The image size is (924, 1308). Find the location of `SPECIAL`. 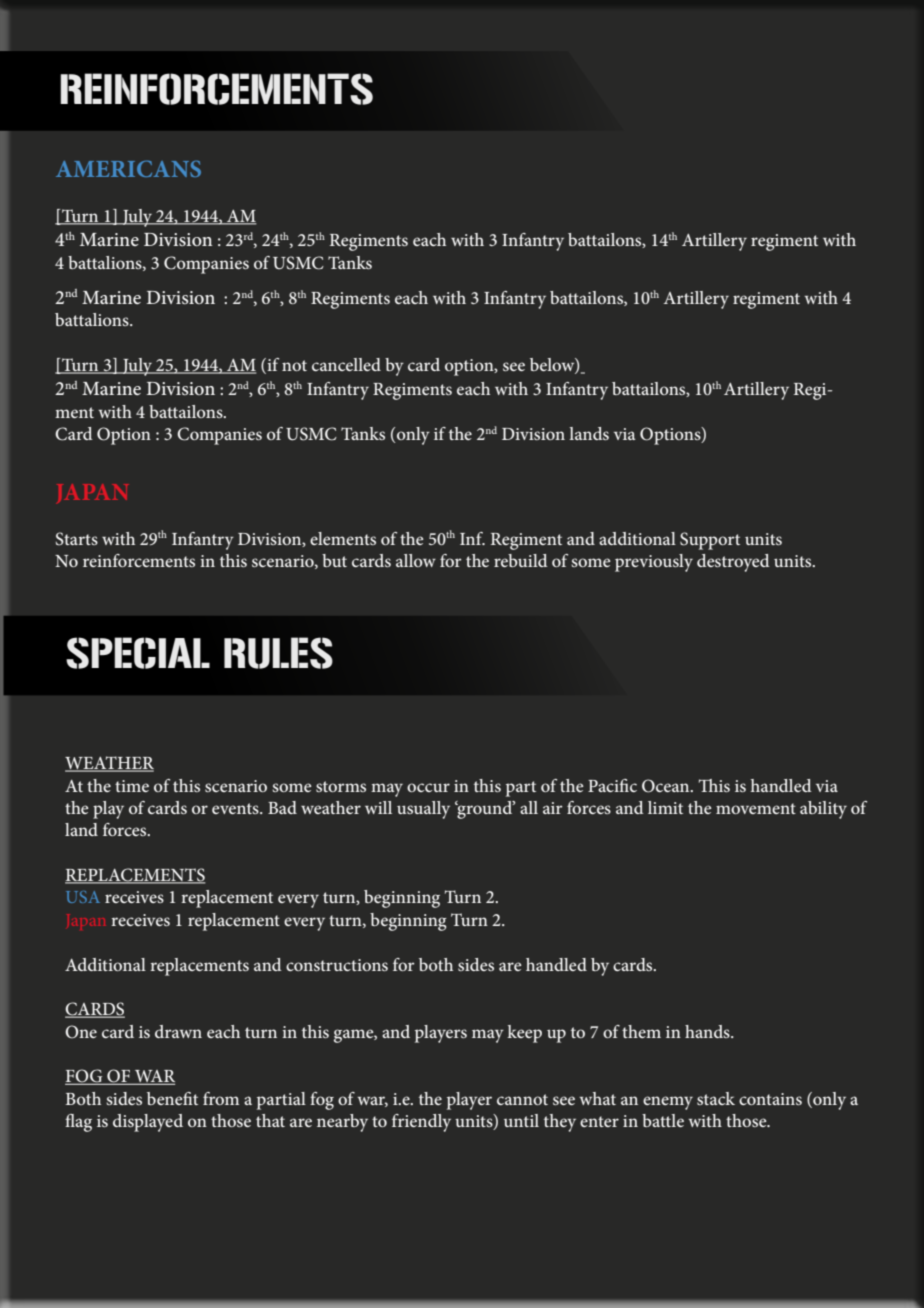

SPECIAL is located at coordinates (138, 653).
